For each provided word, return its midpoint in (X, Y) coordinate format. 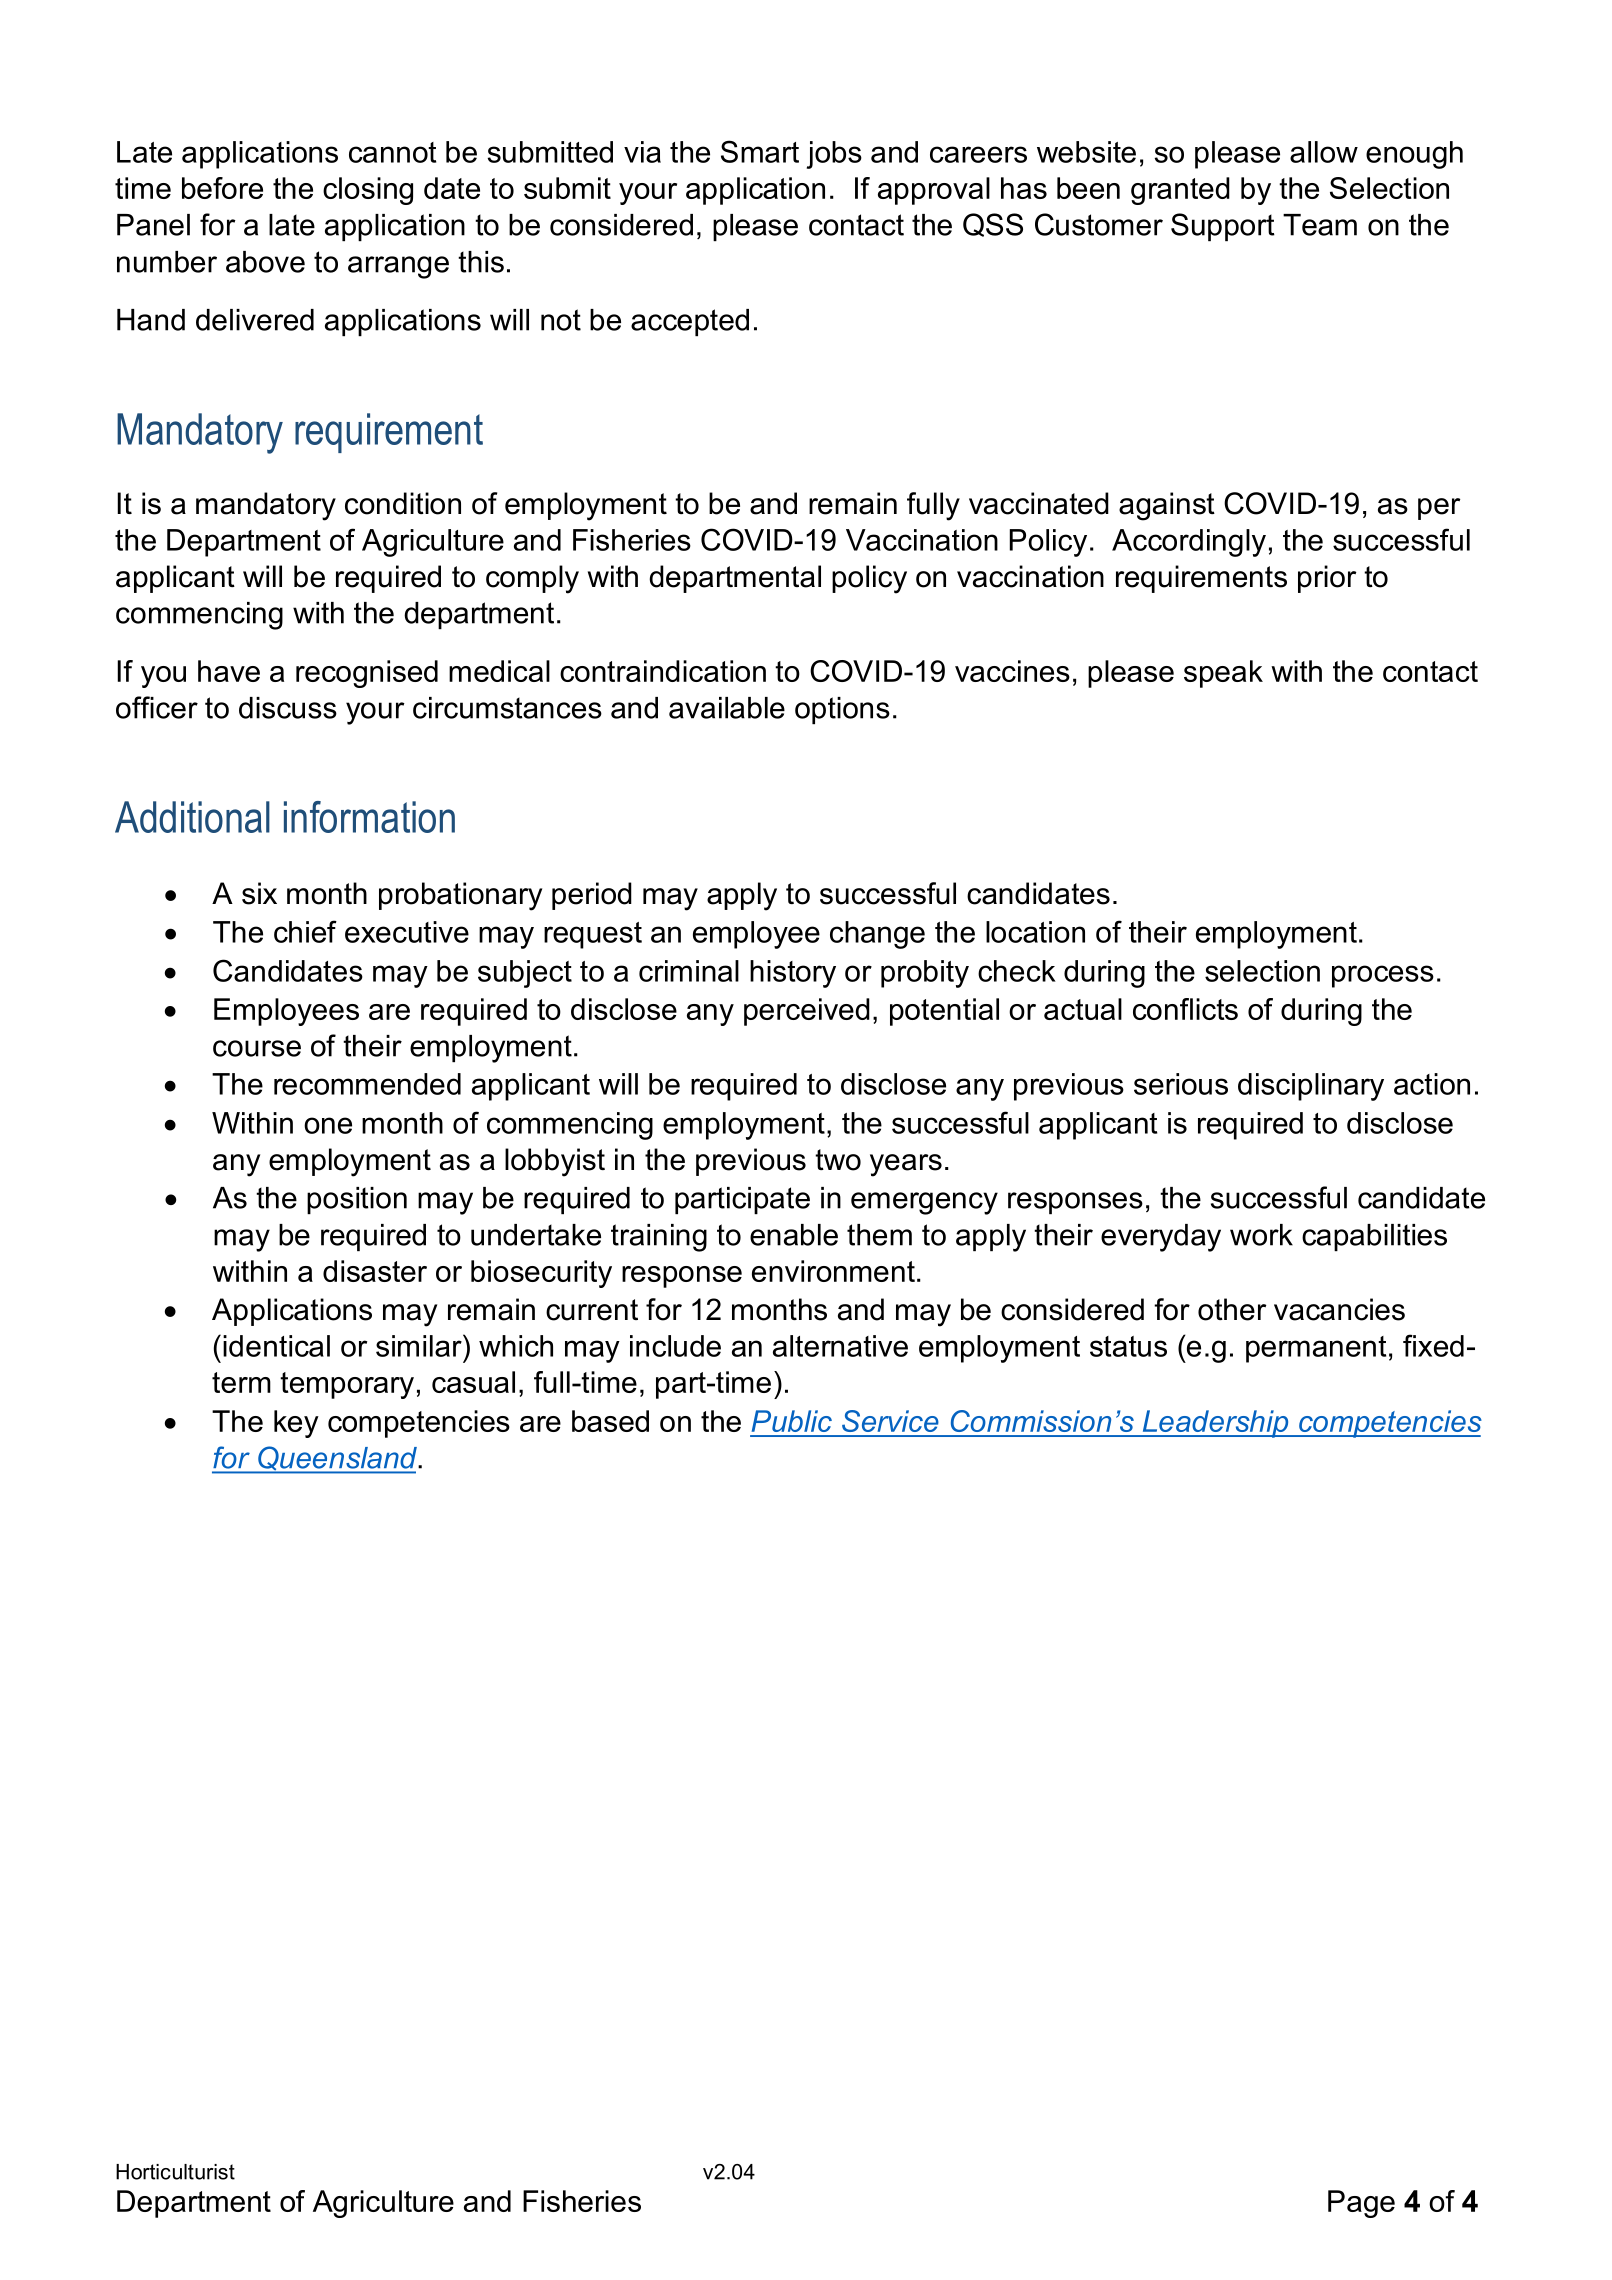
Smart (760, 151)
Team (1320, 225)
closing (368, 191)
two (838, 1160)
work (1261, 1235)
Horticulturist (175, 2172)
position (357, 1200)
